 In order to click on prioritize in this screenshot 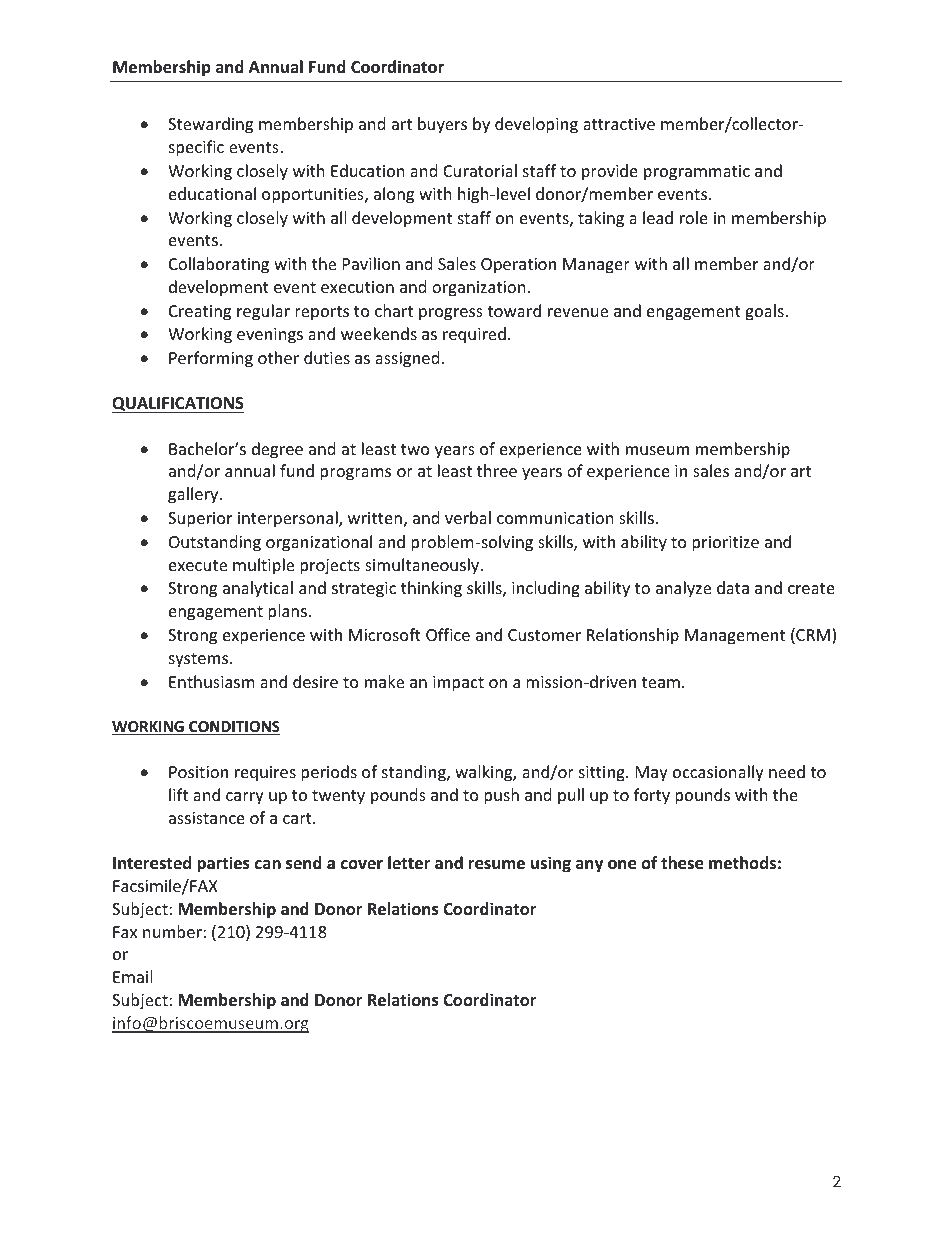, I will do `click(725, 544)`.
